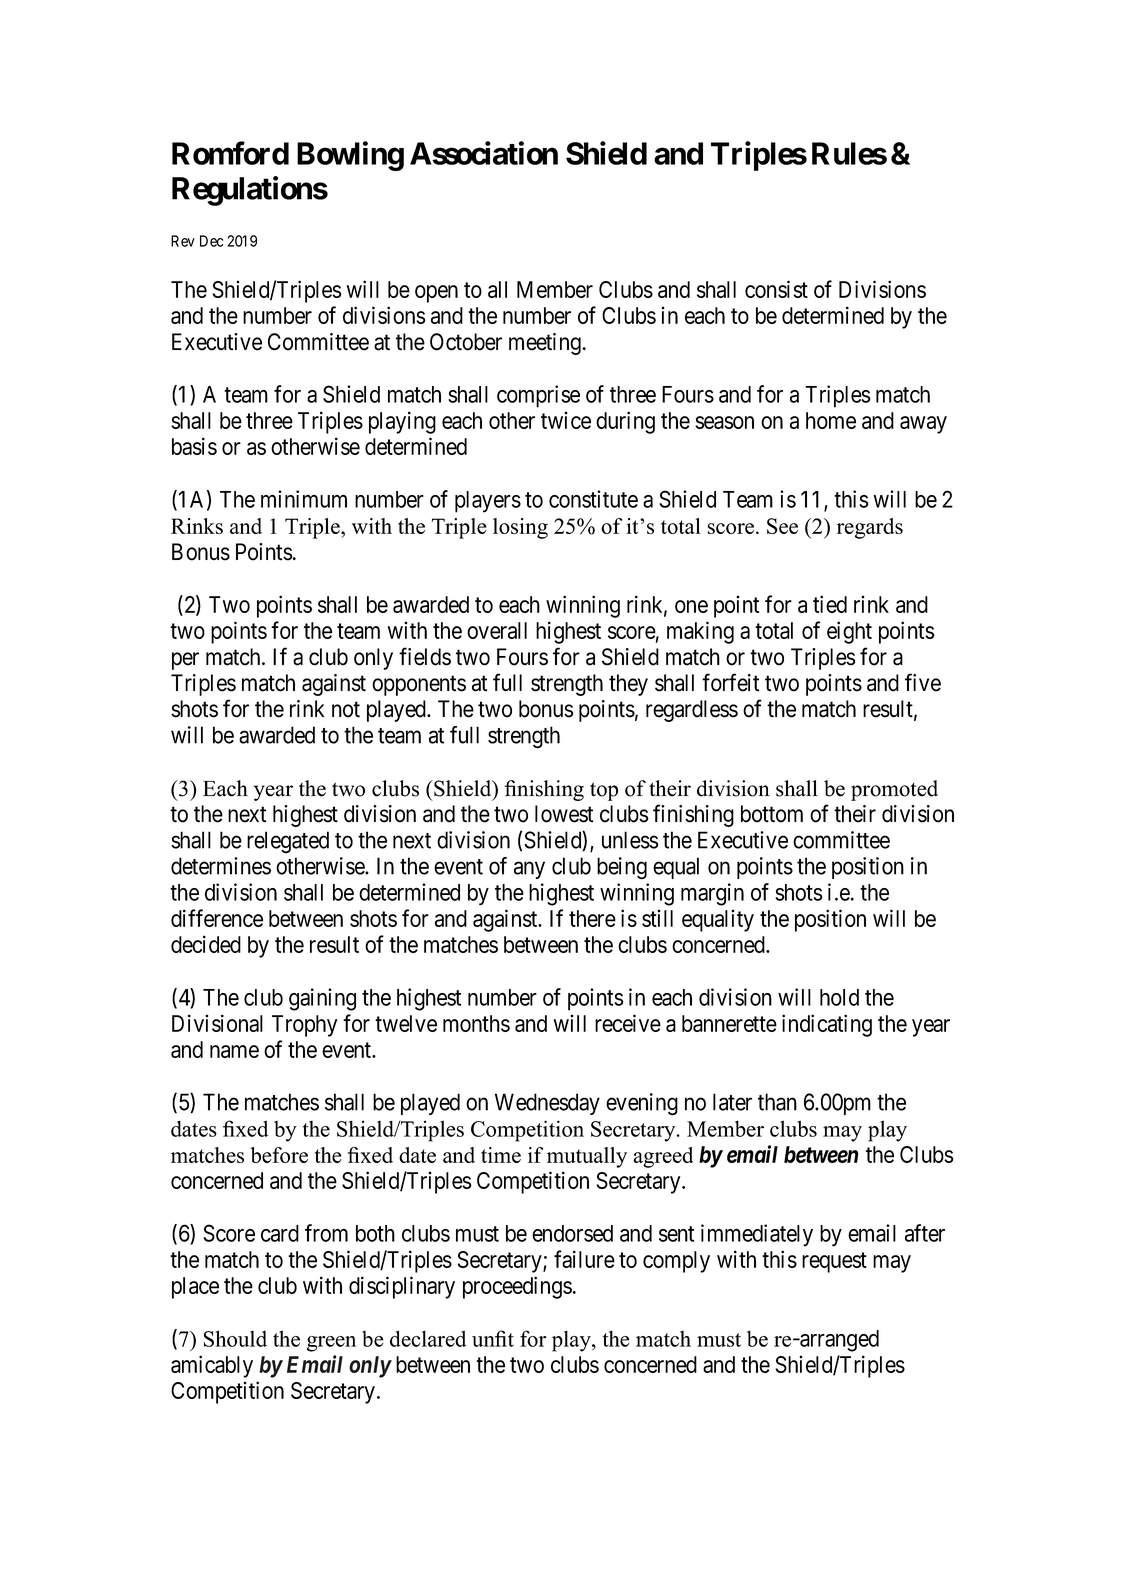  Describe the element at coordinates (183, 241) in the screenshot. I see `Rev` at that location.
